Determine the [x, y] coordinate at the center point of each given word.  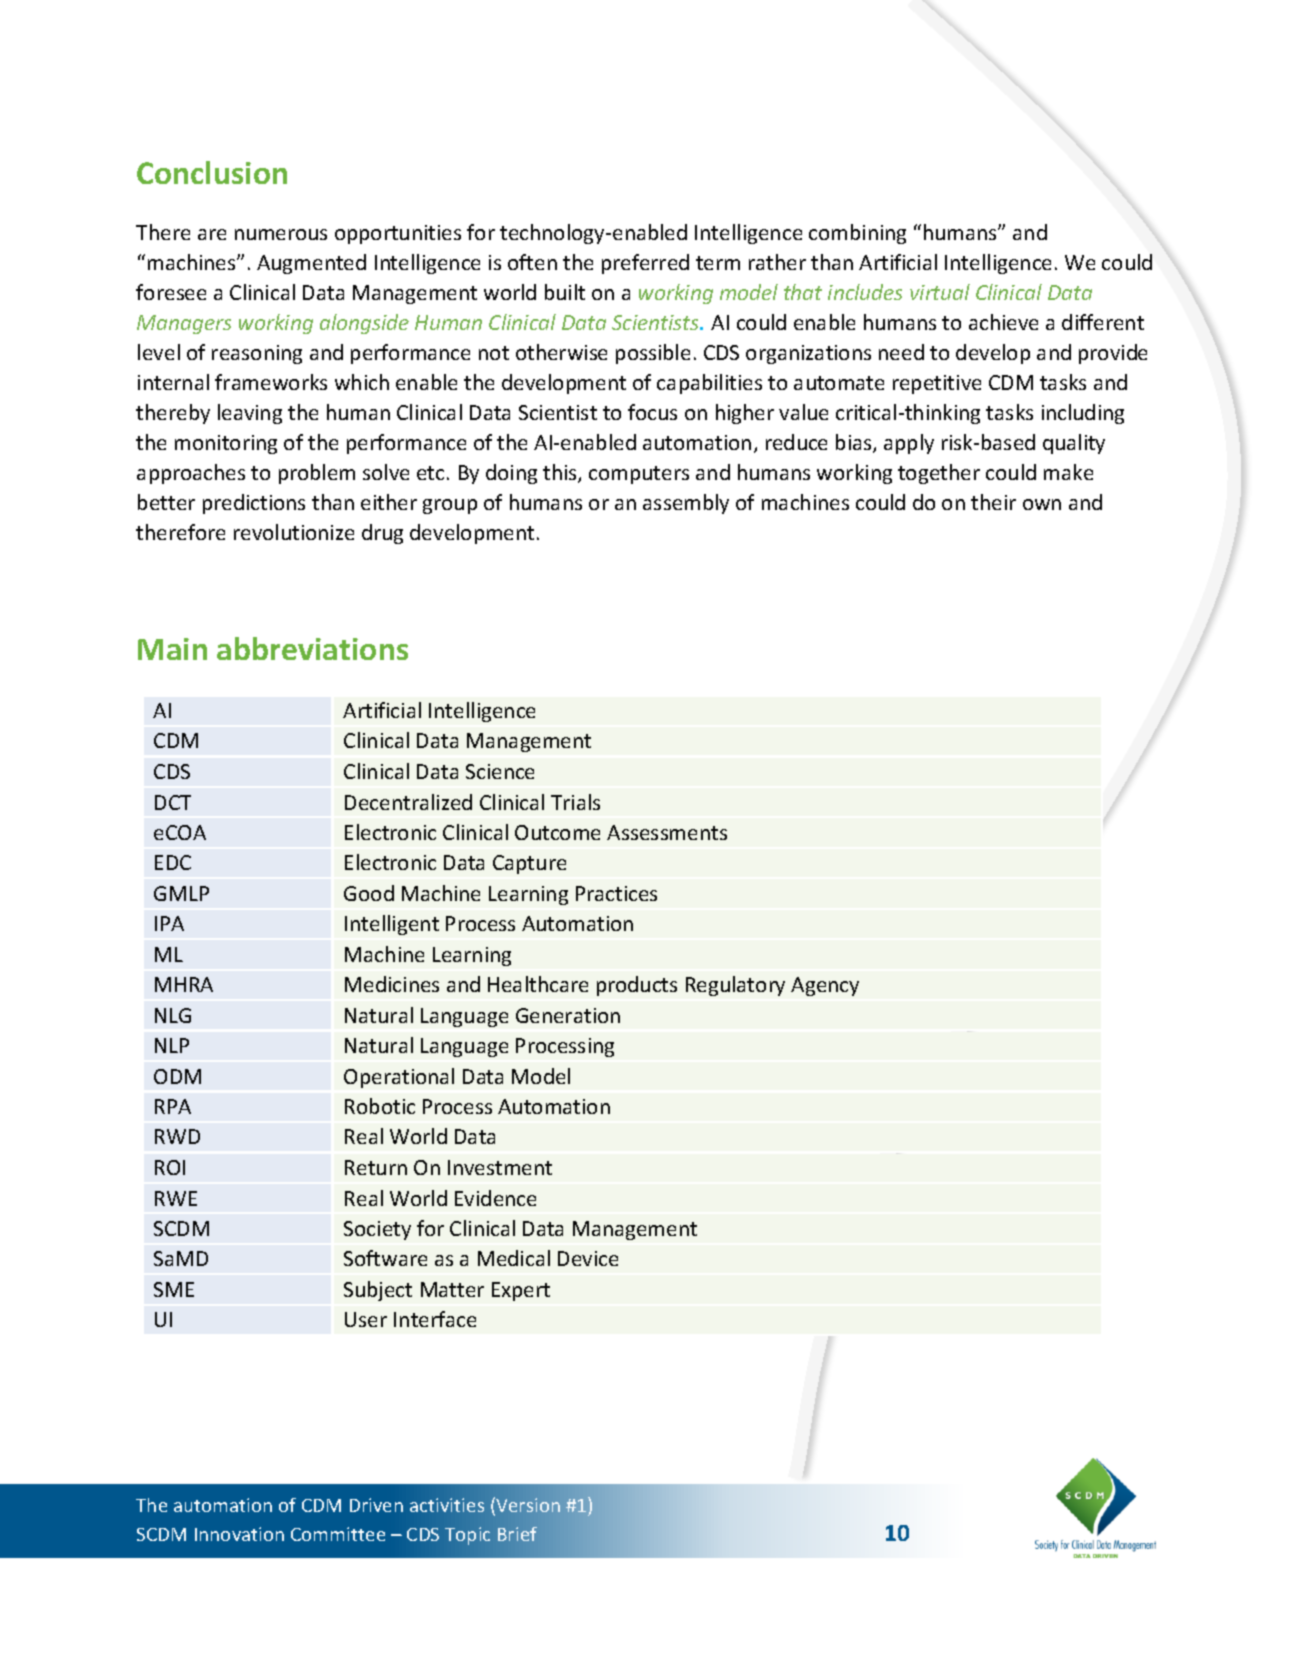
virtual [940, 292]
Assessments [667, 832]
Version [528, 1505]
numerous [281, 234]
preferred [645, 264]
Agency [825, 986]
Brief [517, 1534]
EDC [173, 862]
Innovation [239, 1534]
